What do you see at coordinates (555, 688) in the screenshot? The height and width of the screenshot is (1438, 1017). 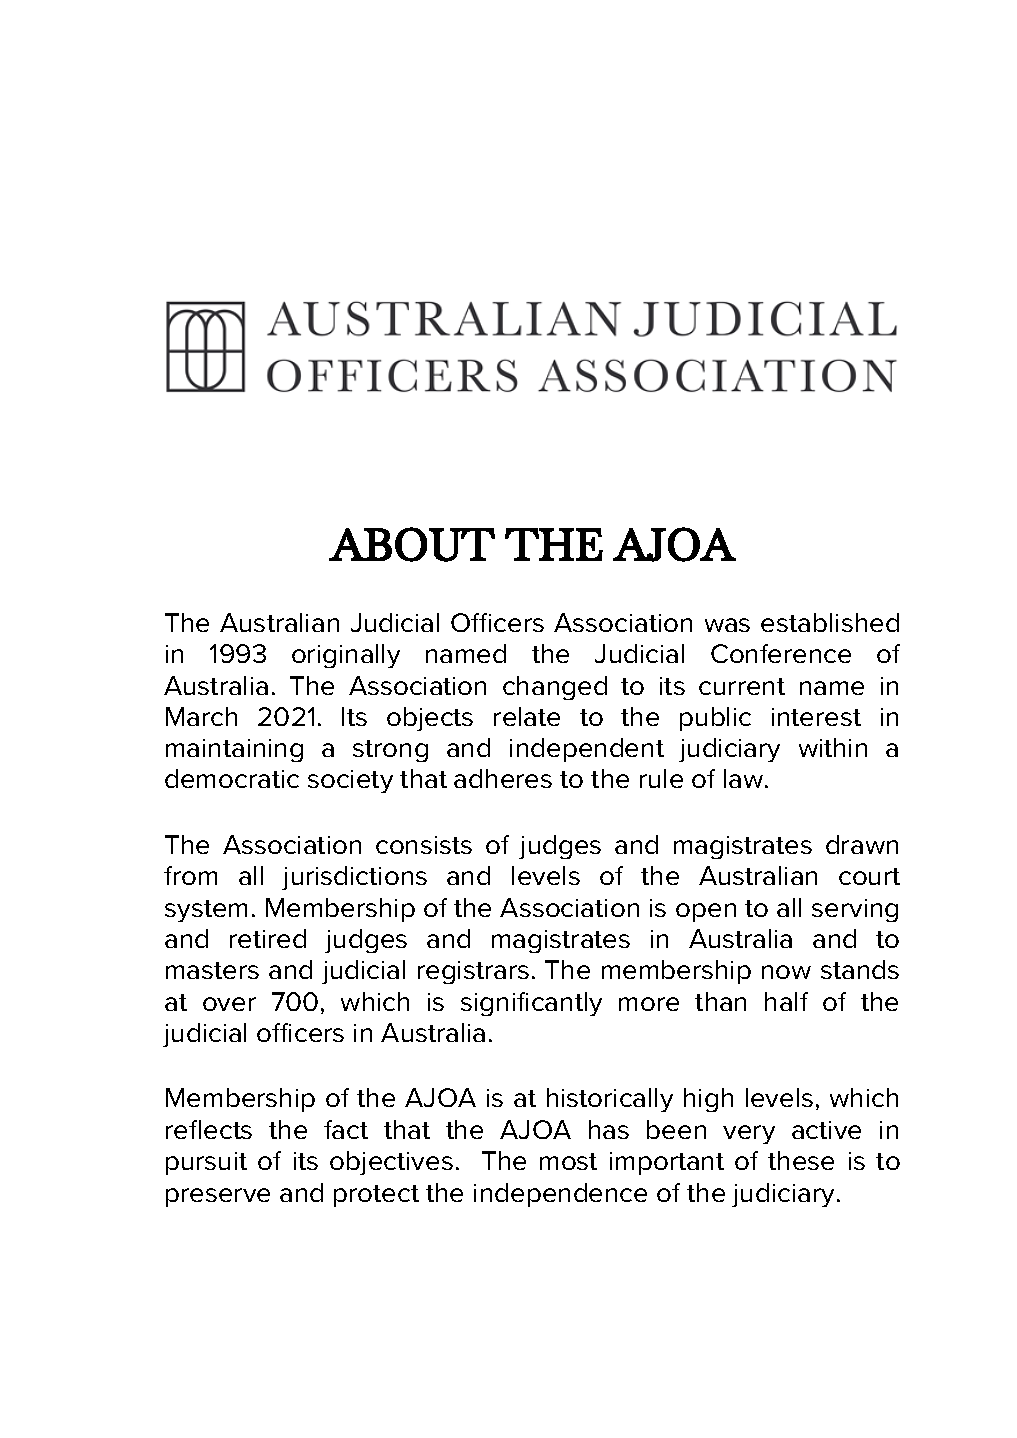 I see `changed` at bounding box center [555, 688].
